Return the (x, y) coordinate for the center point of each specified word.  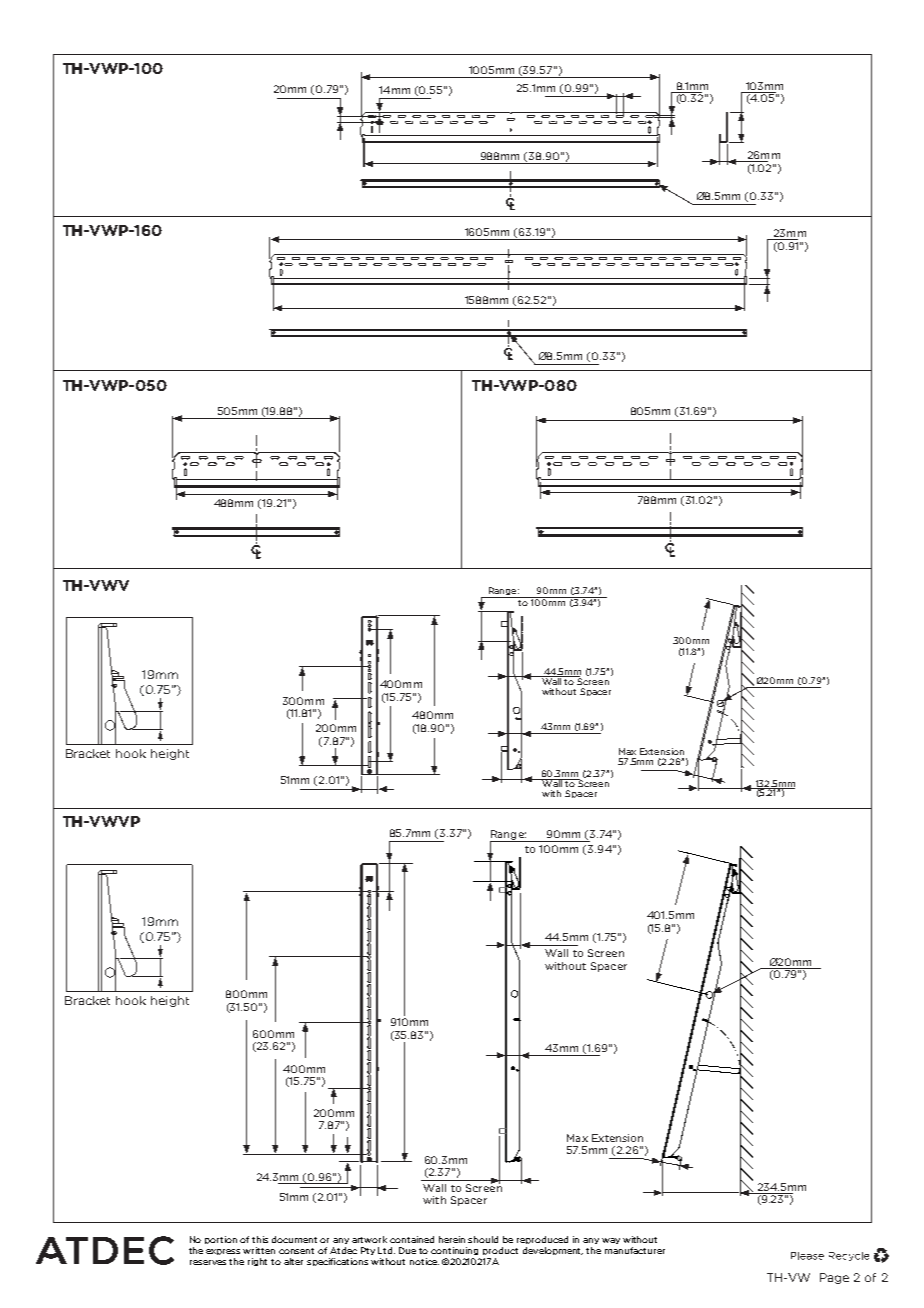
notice (424, 1261)
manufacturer (635, 1250)
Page (834, 1278)
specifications (337, 1262)
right (257, 1262)
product (500, 1251)
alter (293, 1261)
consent (296, 1251)
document (294, 1239)
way (611, 1241)
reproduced (542, 1240)
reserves (208, 1262)
